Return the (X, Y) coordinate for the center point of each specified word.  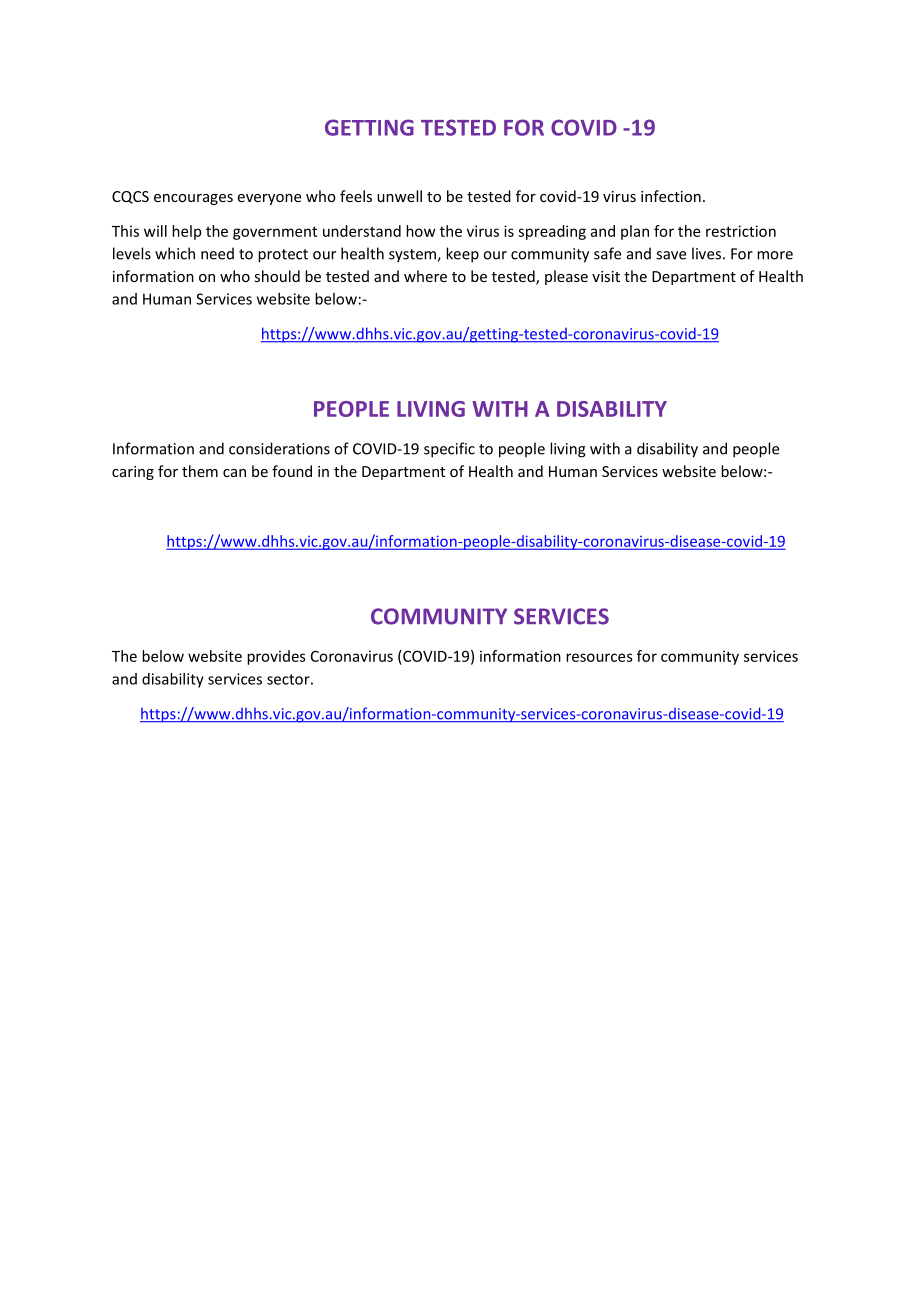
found (292, 471)
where (425, 276)
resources (599, 657)
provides (276, 657)
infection (671, 196)
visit (606, 276)
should (277, 276)
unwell (399, 196)
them (200, 471)
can (234, 473)
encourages (193, 199)
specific (449, 450)
